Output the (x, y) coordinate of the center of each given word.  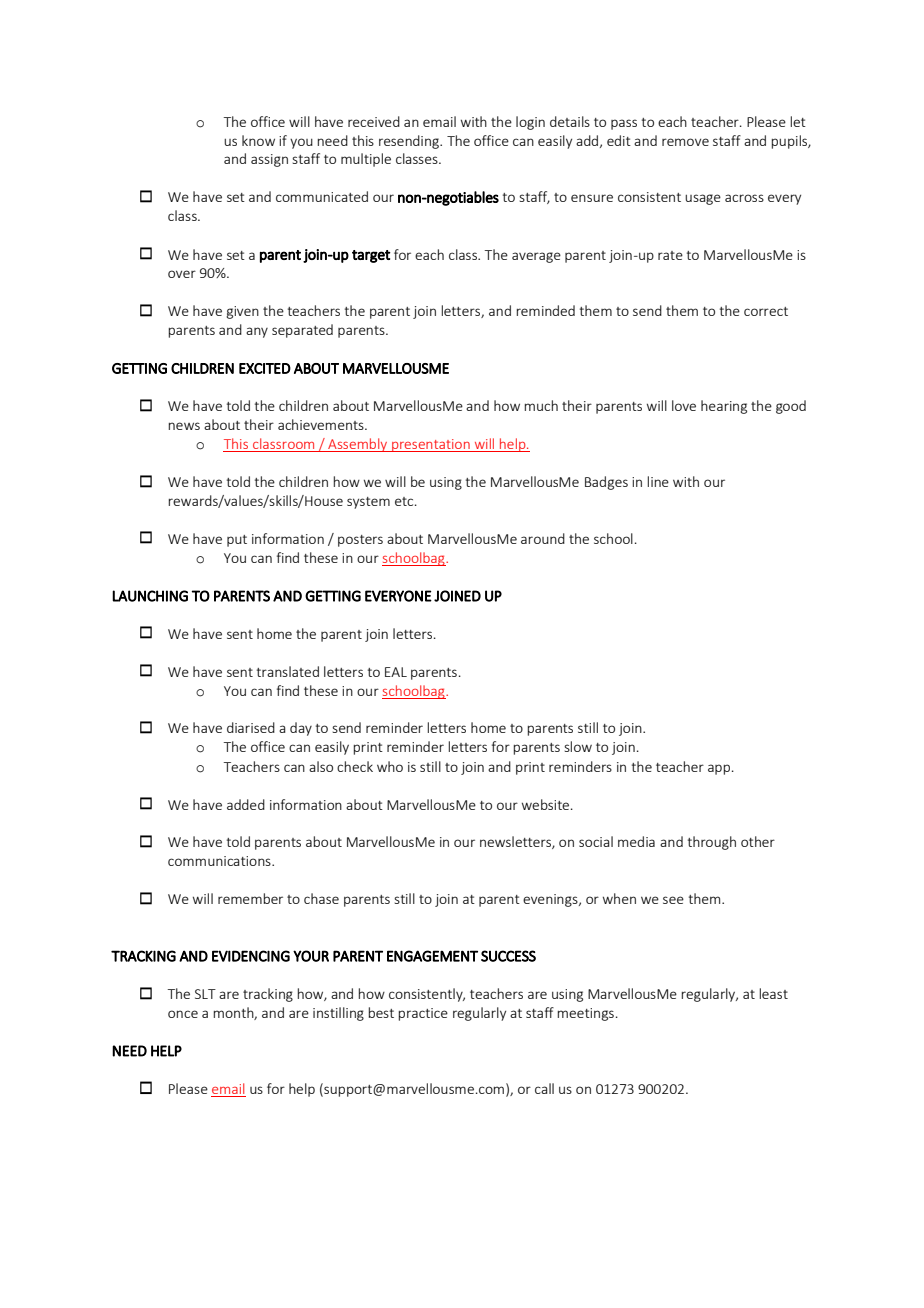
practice (423, 1014)
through (712, 843)
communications (220, 861)
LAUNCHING (150, 596)
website (545, 804)
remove (685, 142)
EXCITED (265, 368)
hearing (724, 407)
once (183, 1014)
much (541, 405)
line (658, 481)
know (258, 140)
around (543, 538)
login (530, 123)
